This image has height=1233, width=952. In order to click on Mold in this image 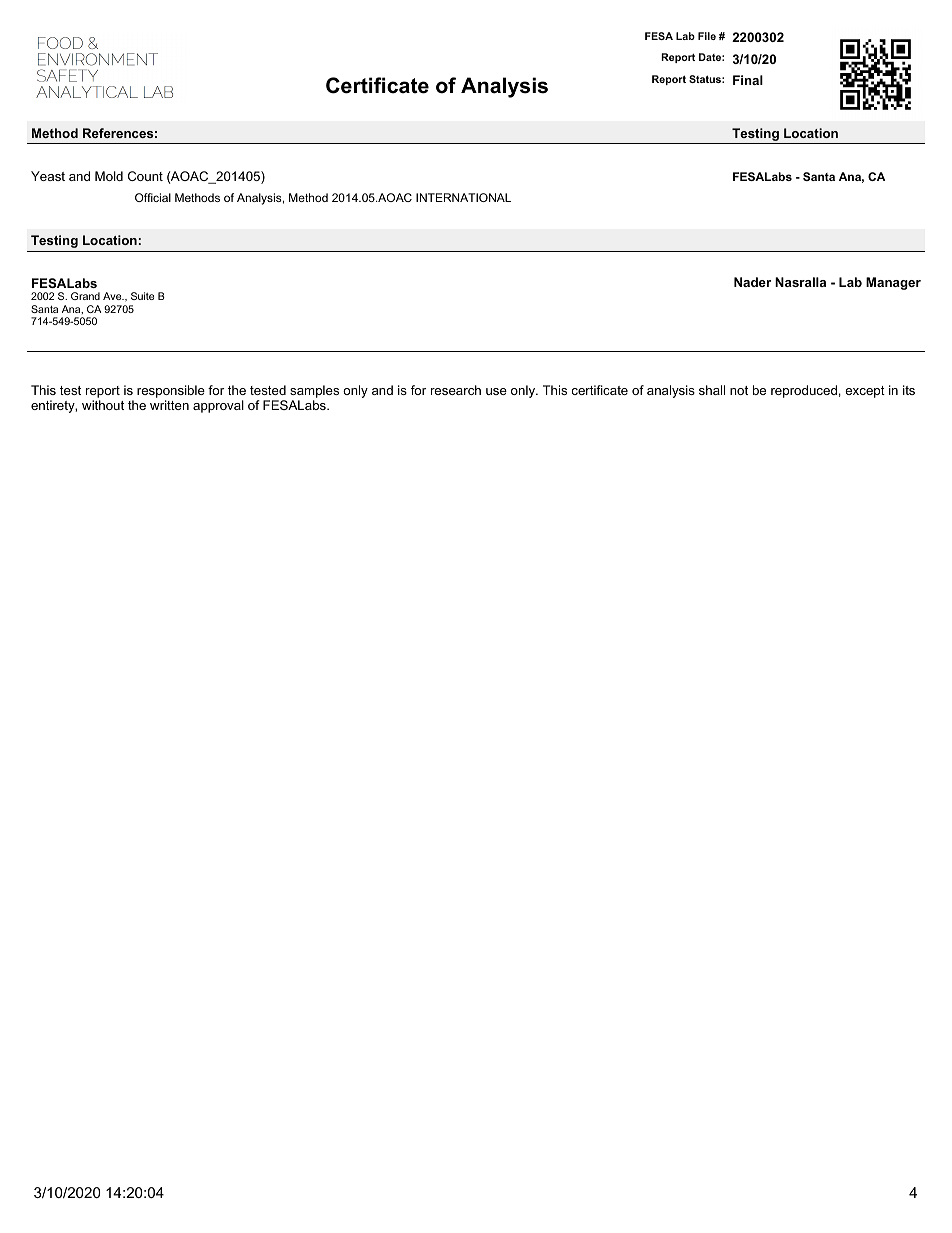, I will do `click(109, 176)`.
